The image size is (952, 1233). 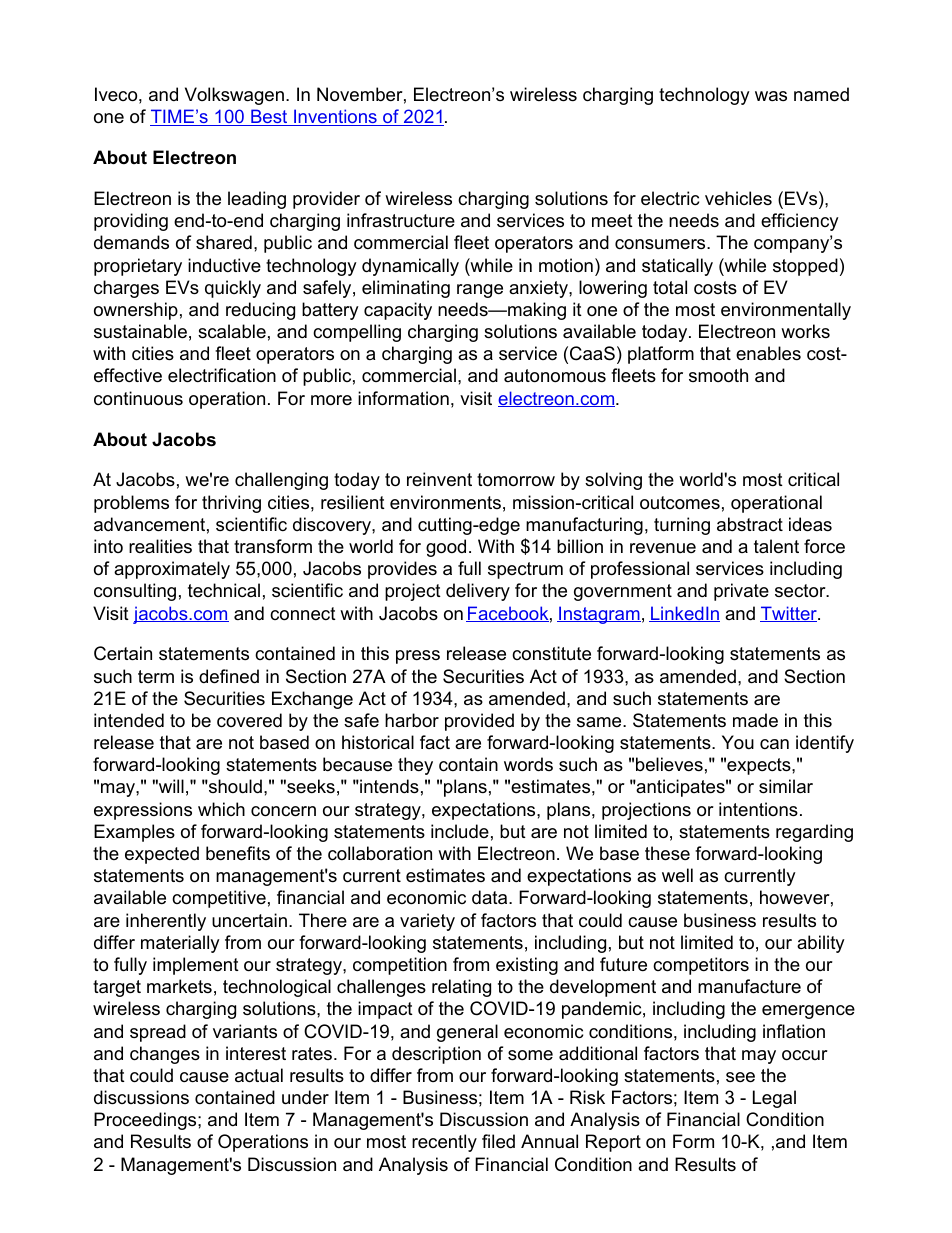 I want to click on reinvent, so click(x=439, y=479).
